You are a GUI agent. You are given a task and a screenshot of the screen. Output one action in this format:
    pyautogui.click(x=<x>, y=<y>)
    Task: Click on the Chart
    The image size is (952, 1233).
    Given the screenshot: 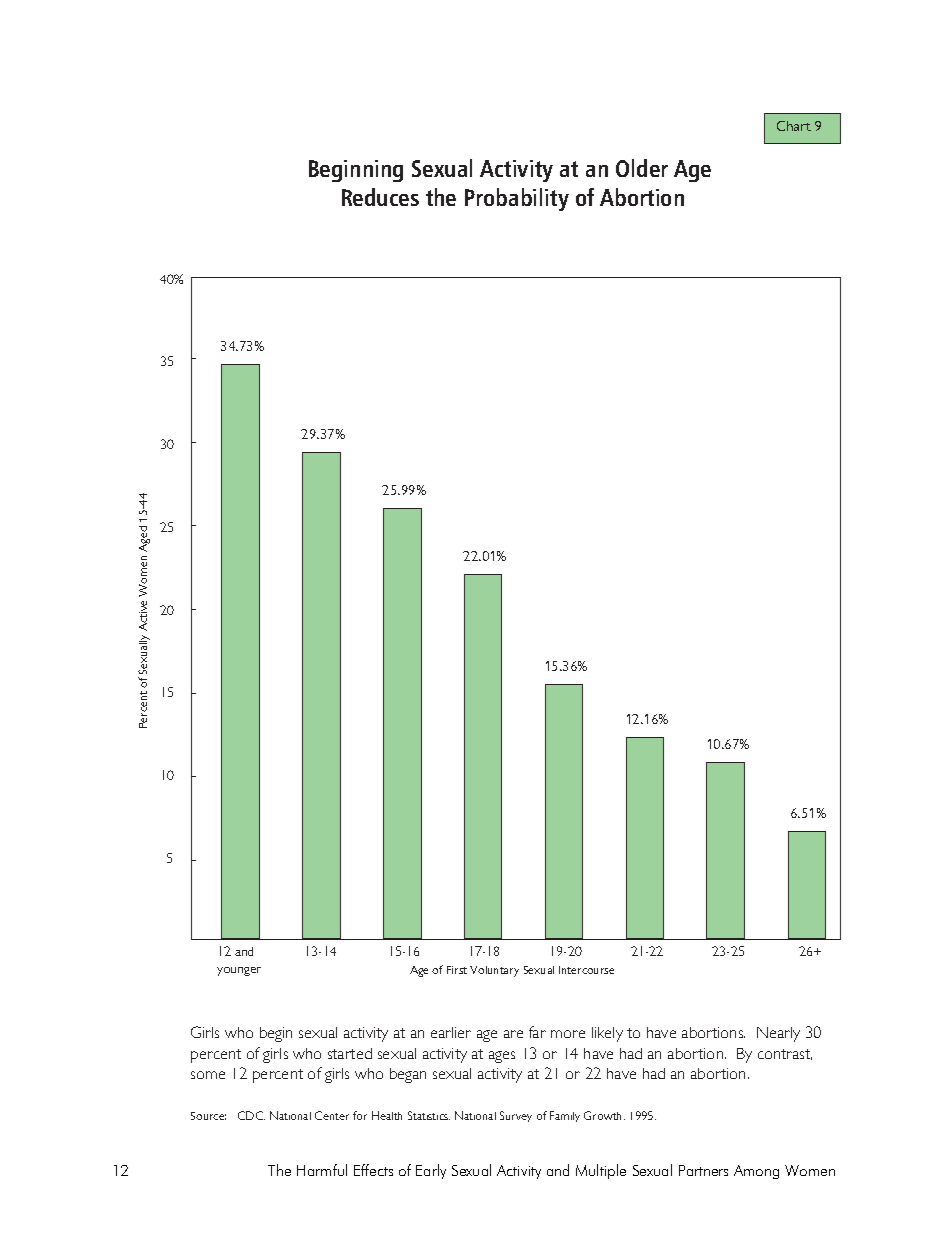 What is the action you would take?
    pyautogui.click(x=794, y=126)
